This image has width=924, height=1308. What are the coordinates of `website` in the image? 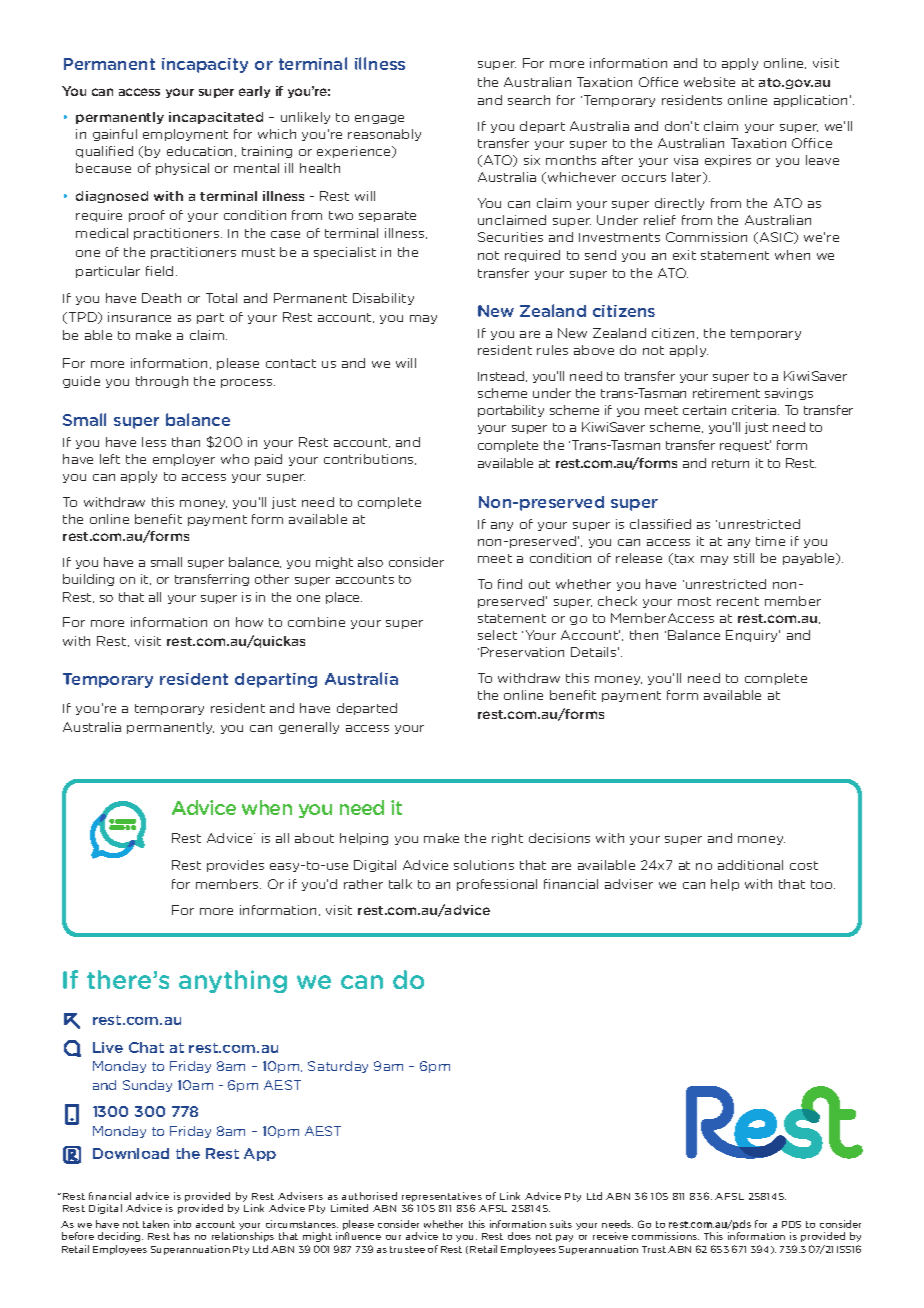 It's located at (709, 82).
